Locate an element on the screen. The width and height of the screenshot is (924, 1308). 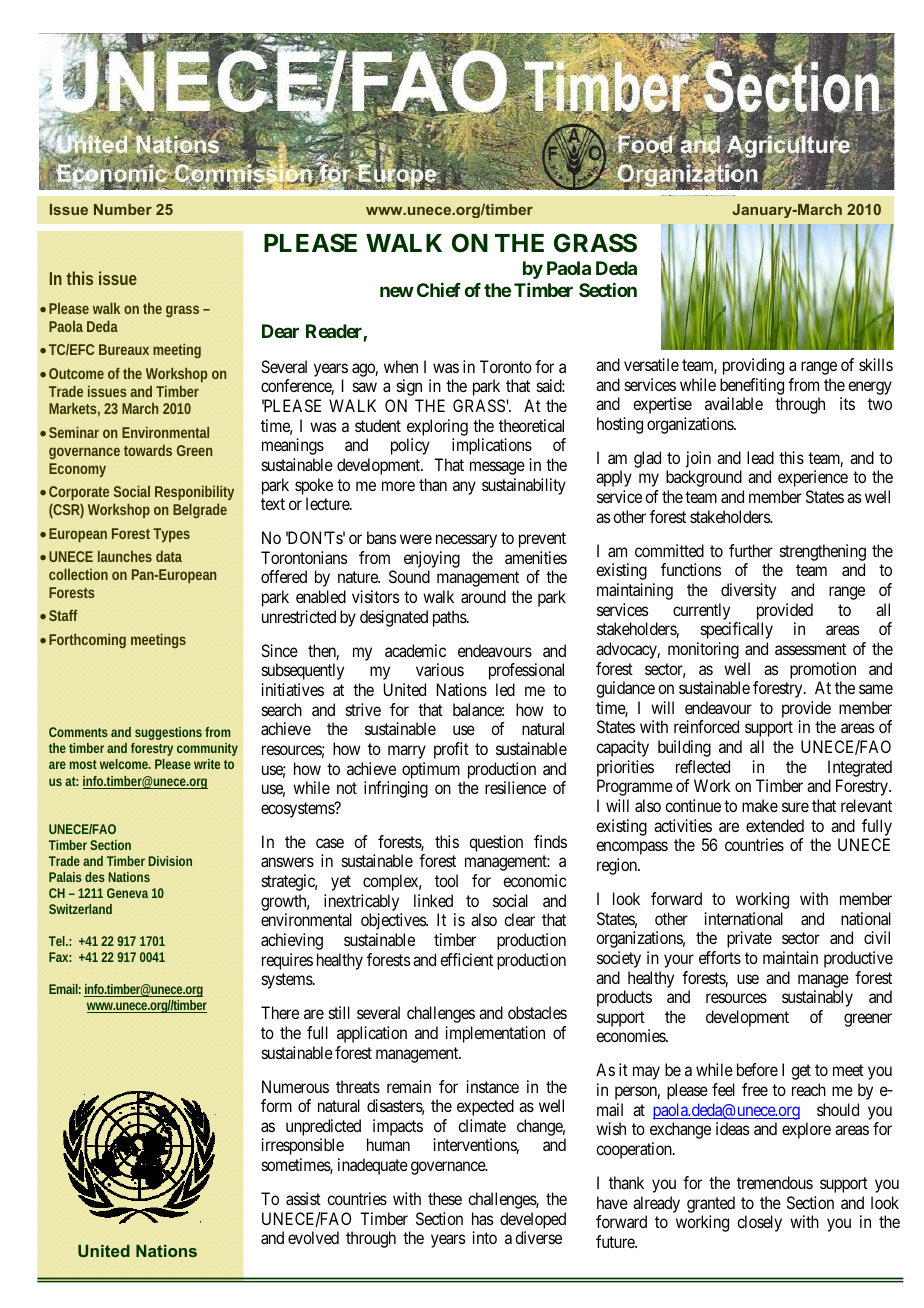
Chief is located at coordinates (439, 290).
